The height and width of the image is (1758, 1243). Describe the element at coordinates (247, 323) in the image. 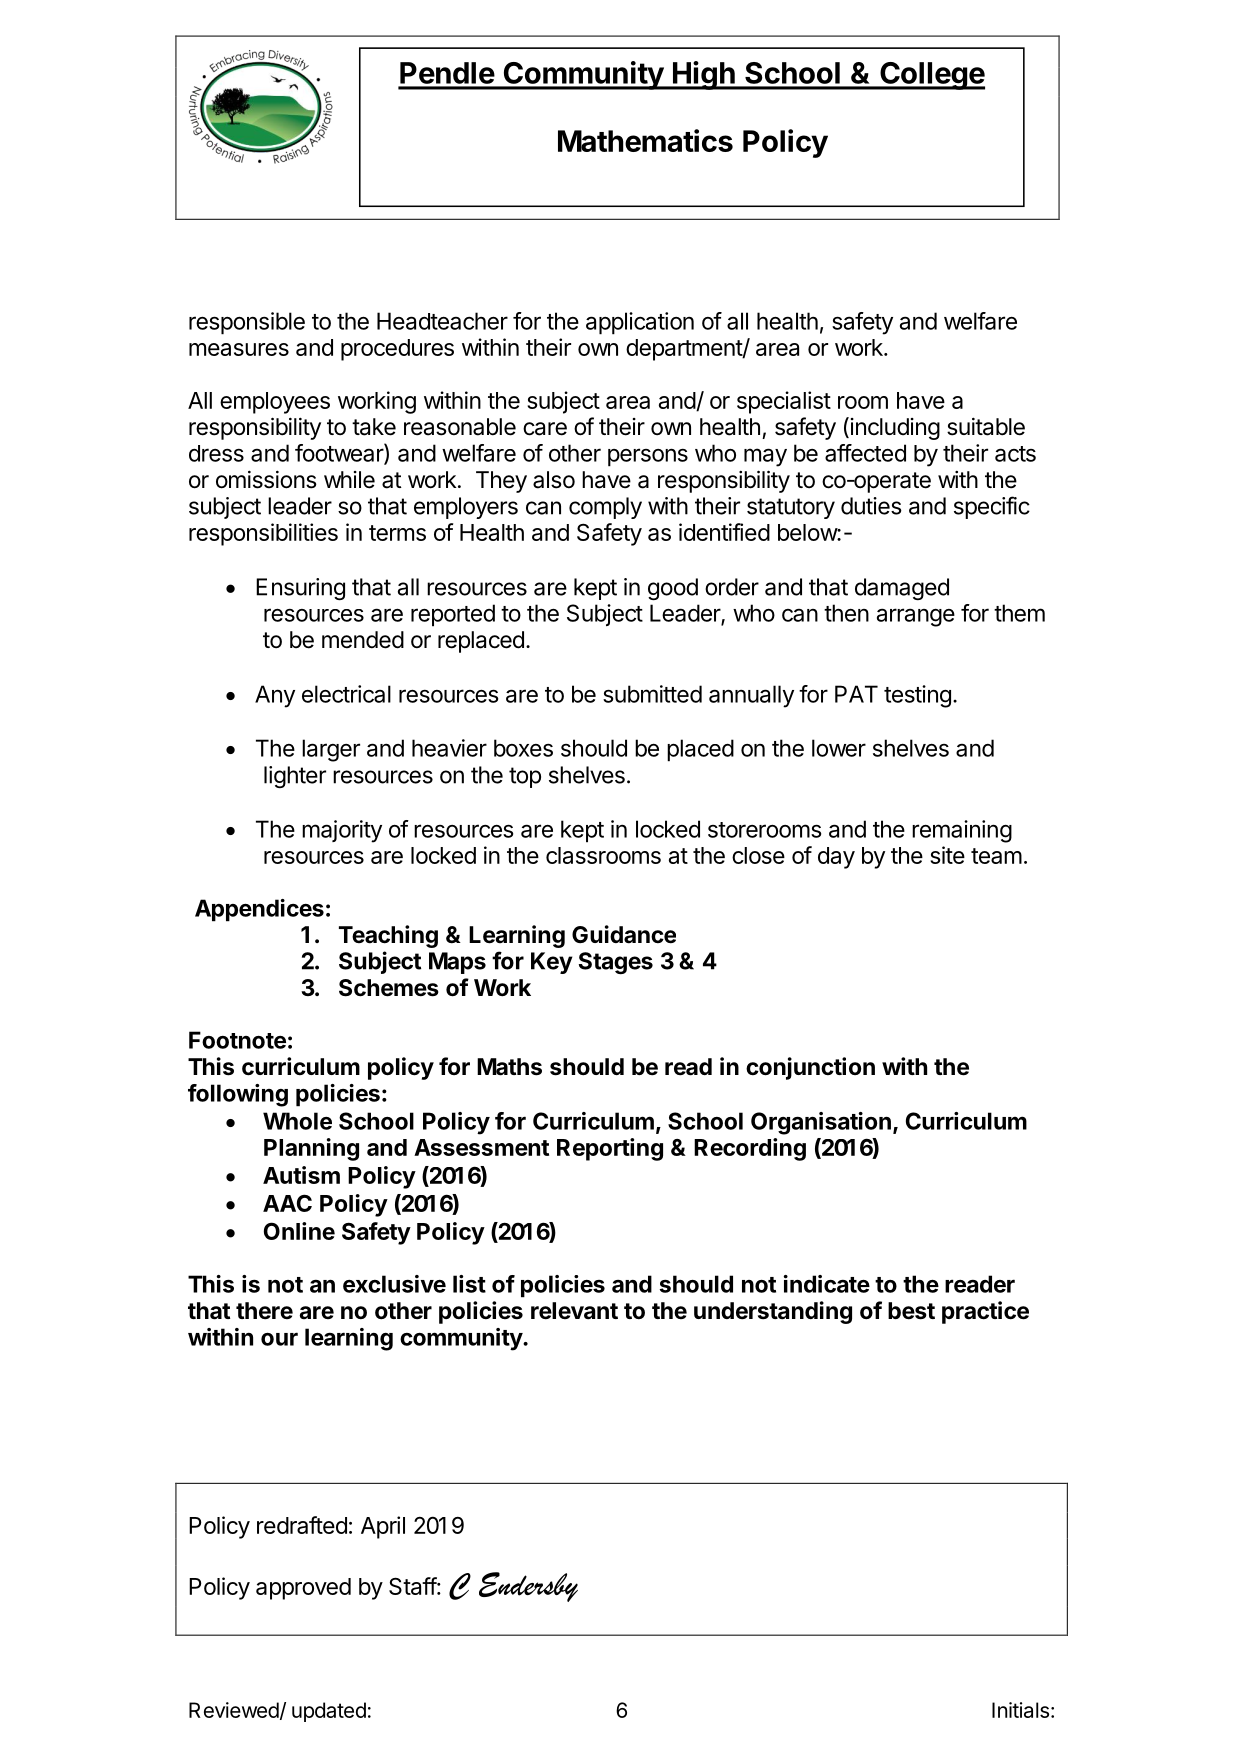

I see `responsible` at that location.
